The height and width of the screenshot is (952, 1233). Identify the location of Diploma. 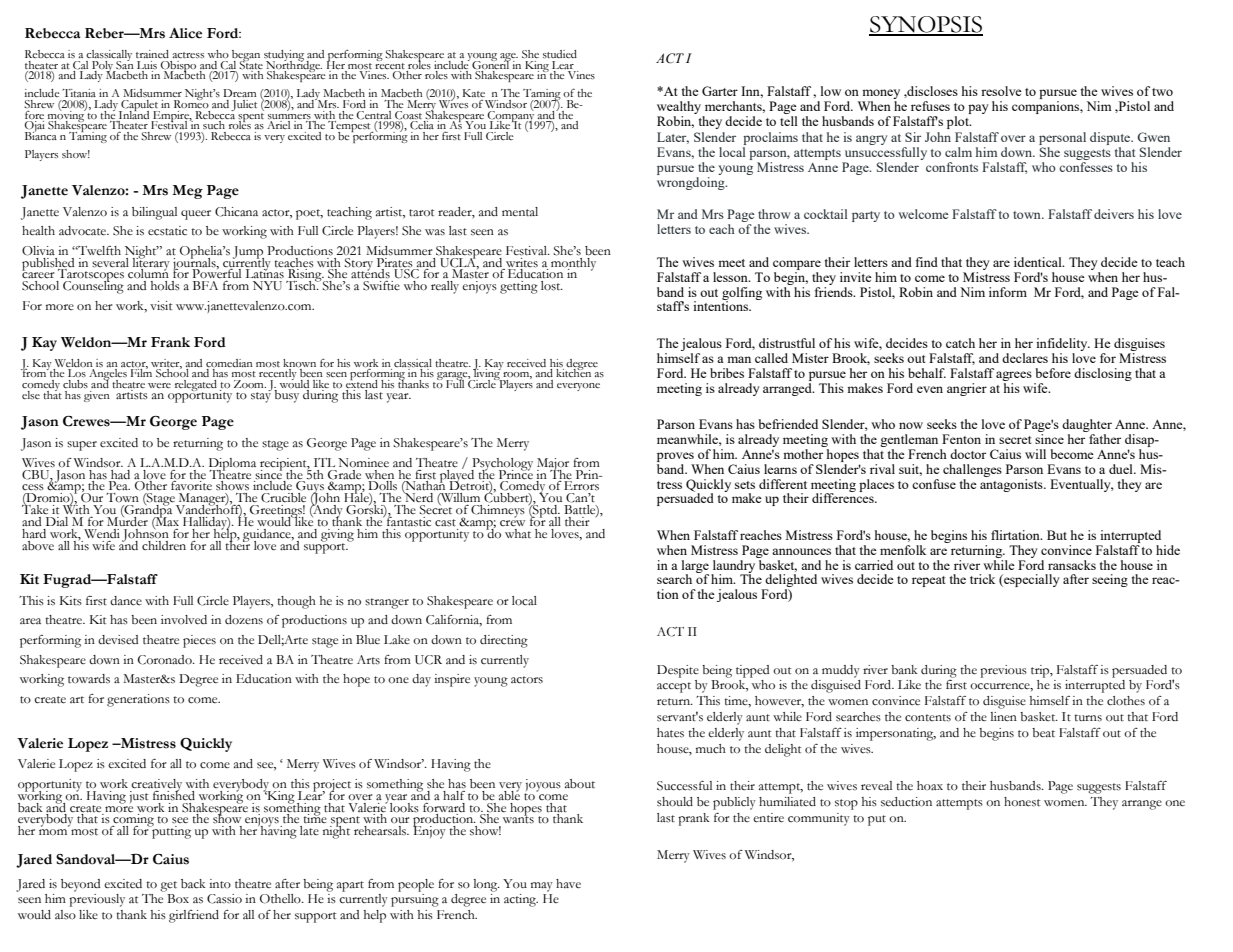
(232, 465).
